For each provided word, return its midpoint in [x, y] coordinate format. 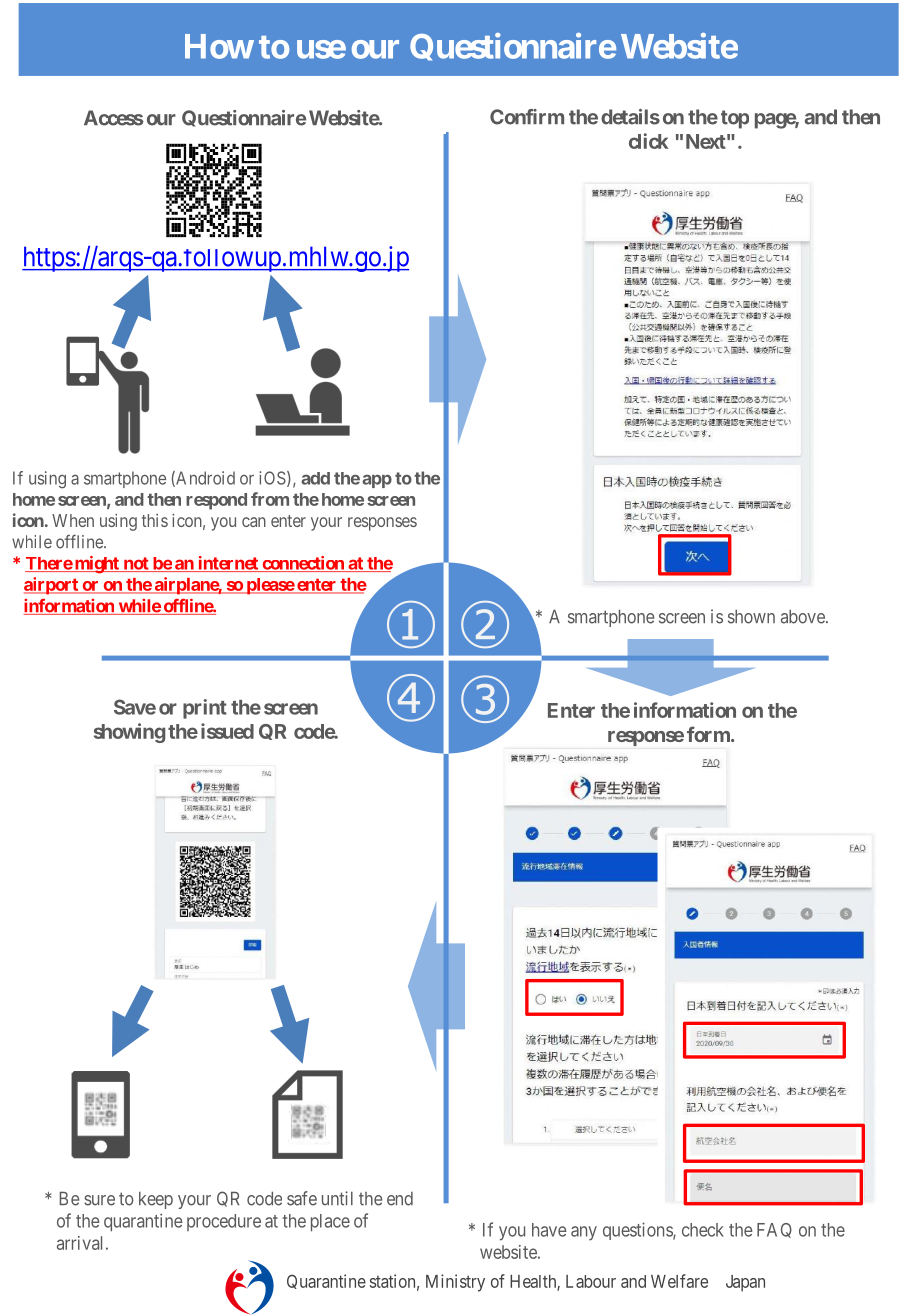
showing [129, 733]
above [804, 617]
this [155, 520]
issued [227, 731]
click [649, 141]
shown [751, 617]
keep [156, 1200]
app [377, 481]
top [735, 119]
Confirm [527, 117]
